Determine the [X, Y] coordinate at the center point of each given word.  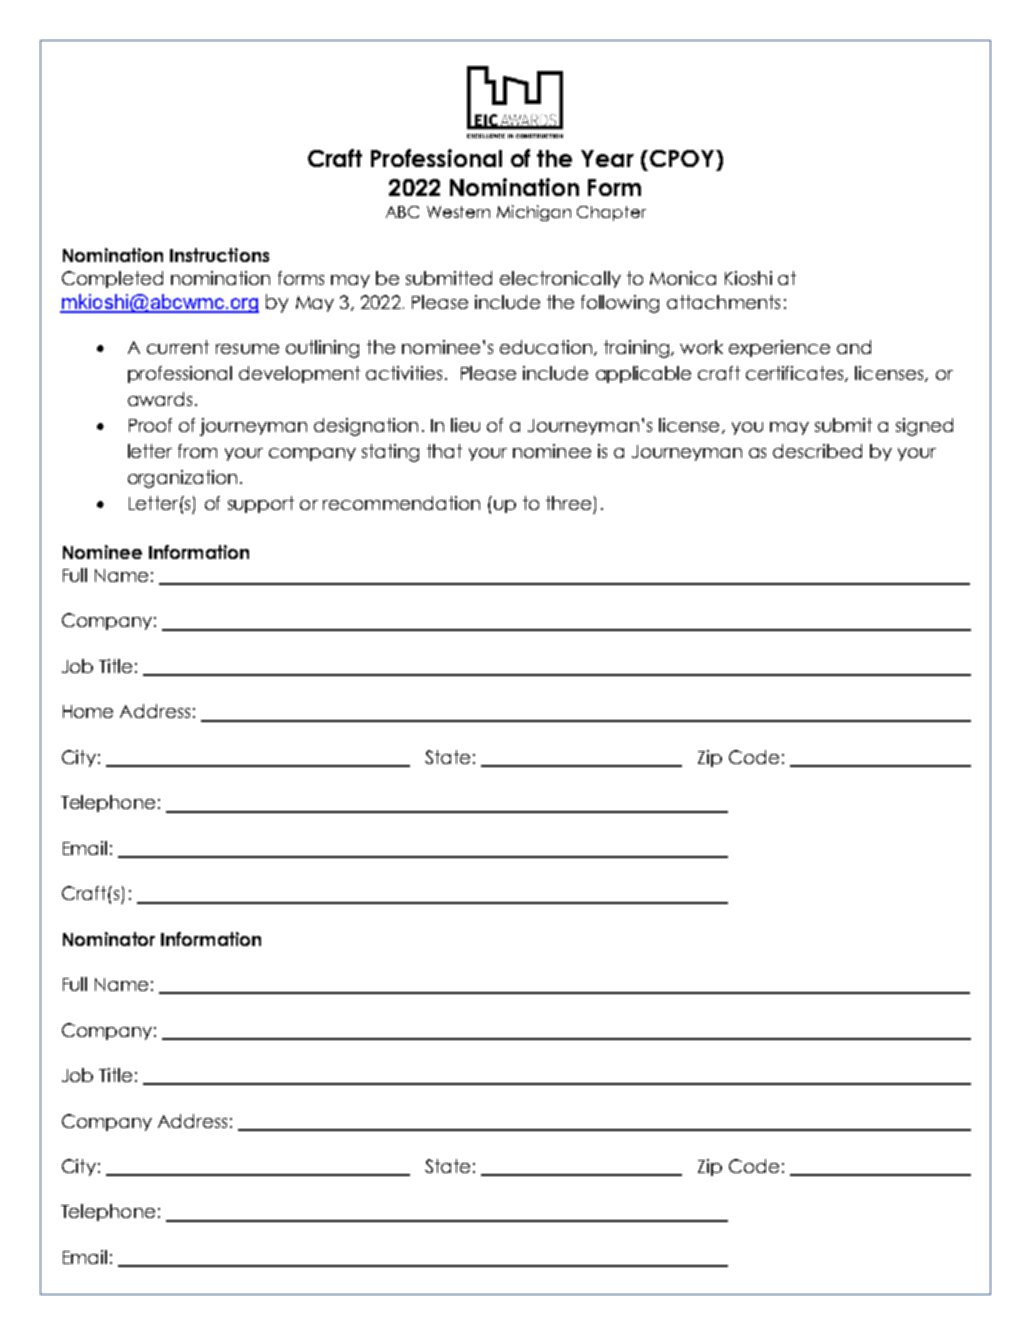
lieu [465, 425]
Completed [112, 279]
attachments [723, 302]
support [261, 504]
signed [924, 427]
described [817, 451]
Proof [150, 425]
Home [88, 711]
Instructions [219, 255]
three [568, 503]
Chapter [611, 213]
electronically [560, 279]
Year [607, 158]
